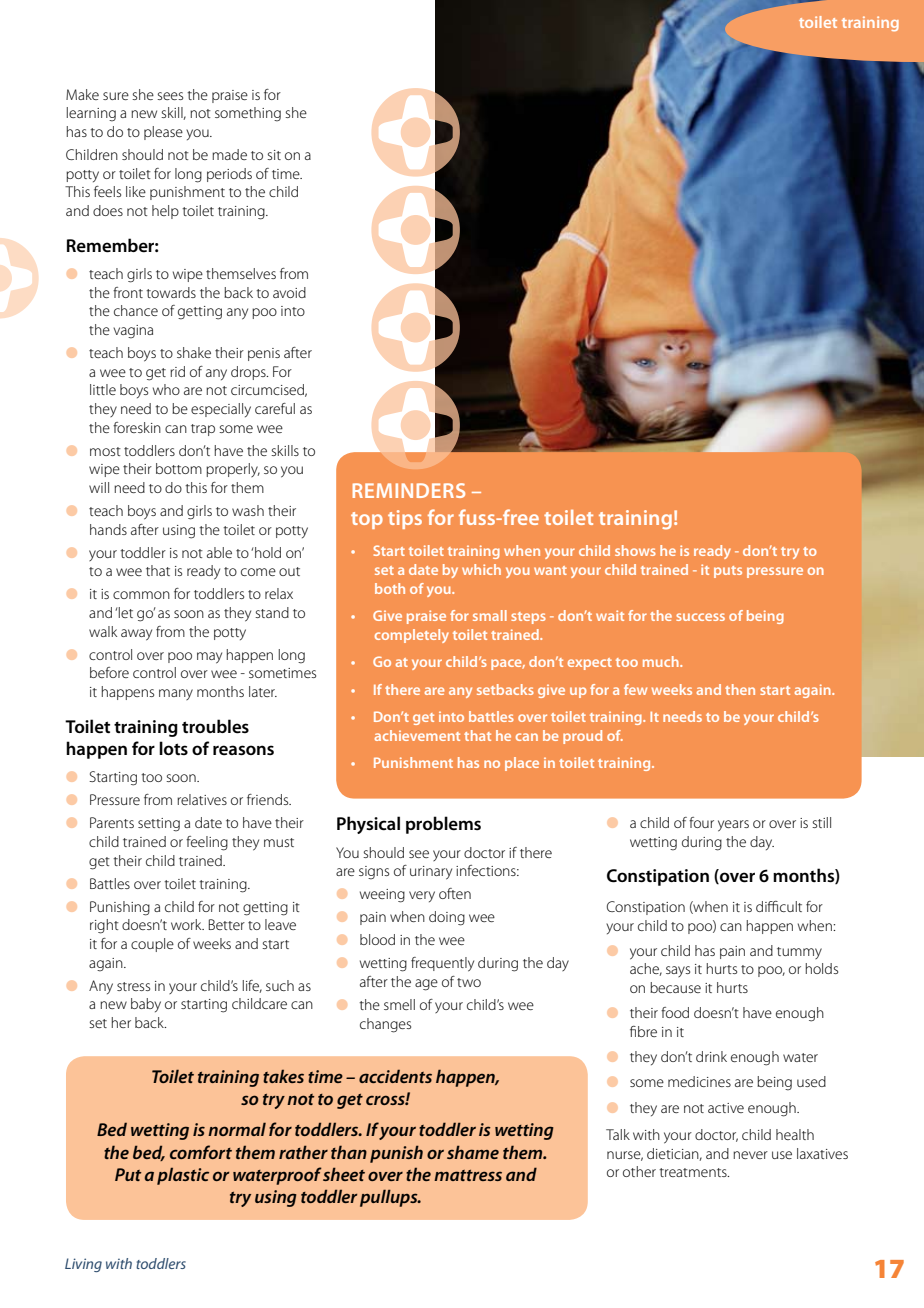  What do you see at coordinates (163, 133) in the page?
I see `please` at bounding box center [163, 133].
